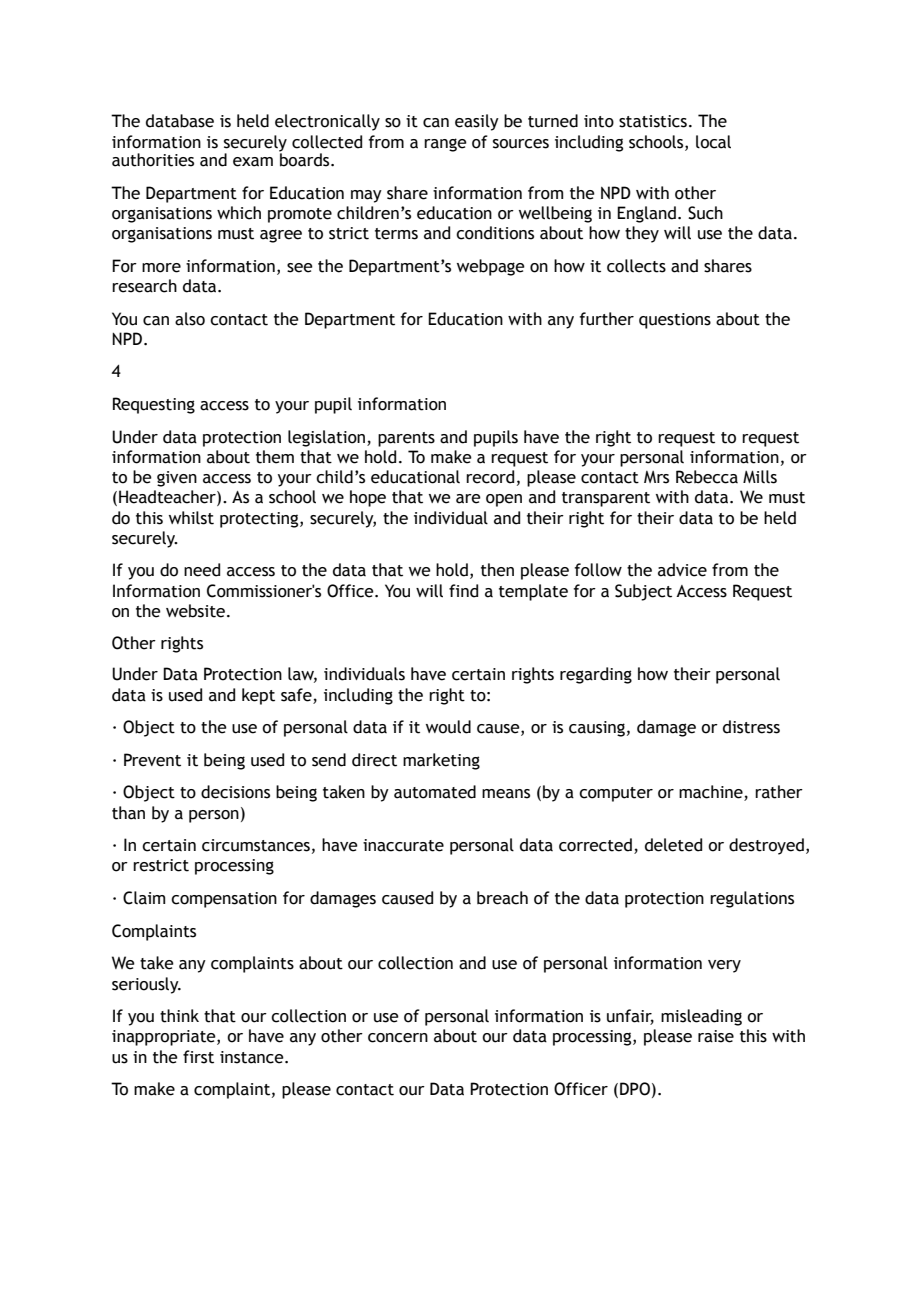 The image size is (924, 1308). I want to click on advice, so click(682, 570).
